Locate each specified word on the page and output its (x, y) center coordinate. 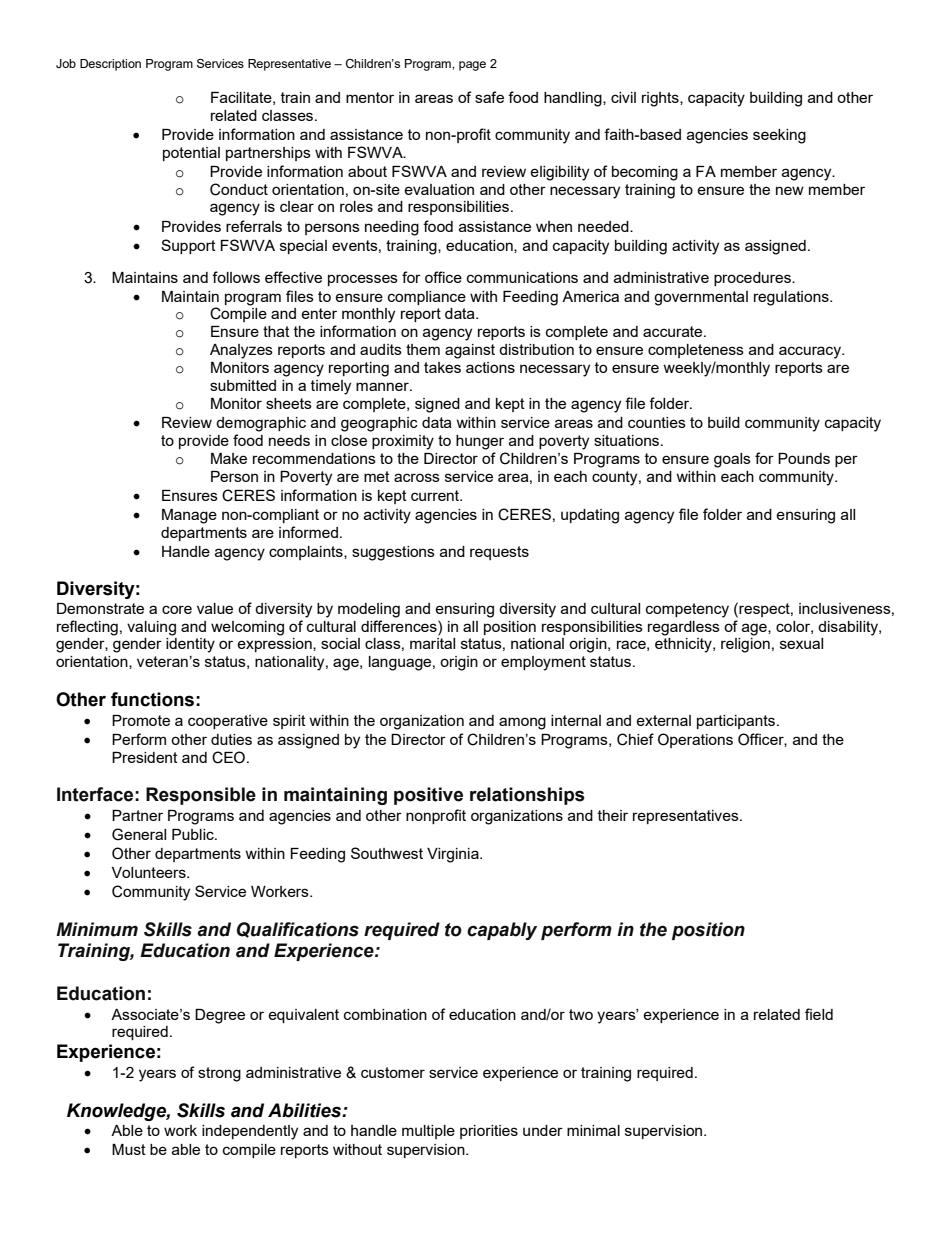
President (145, 757)
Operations (695, 740)
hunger (480, 442)
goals (732, 460)
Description (110, 65)
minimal (593, 1130)
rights (661, 99)
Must (129, 1149)
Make (229, 458)
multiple (428, 1132)
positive (428, 796)
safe (489, 97)
